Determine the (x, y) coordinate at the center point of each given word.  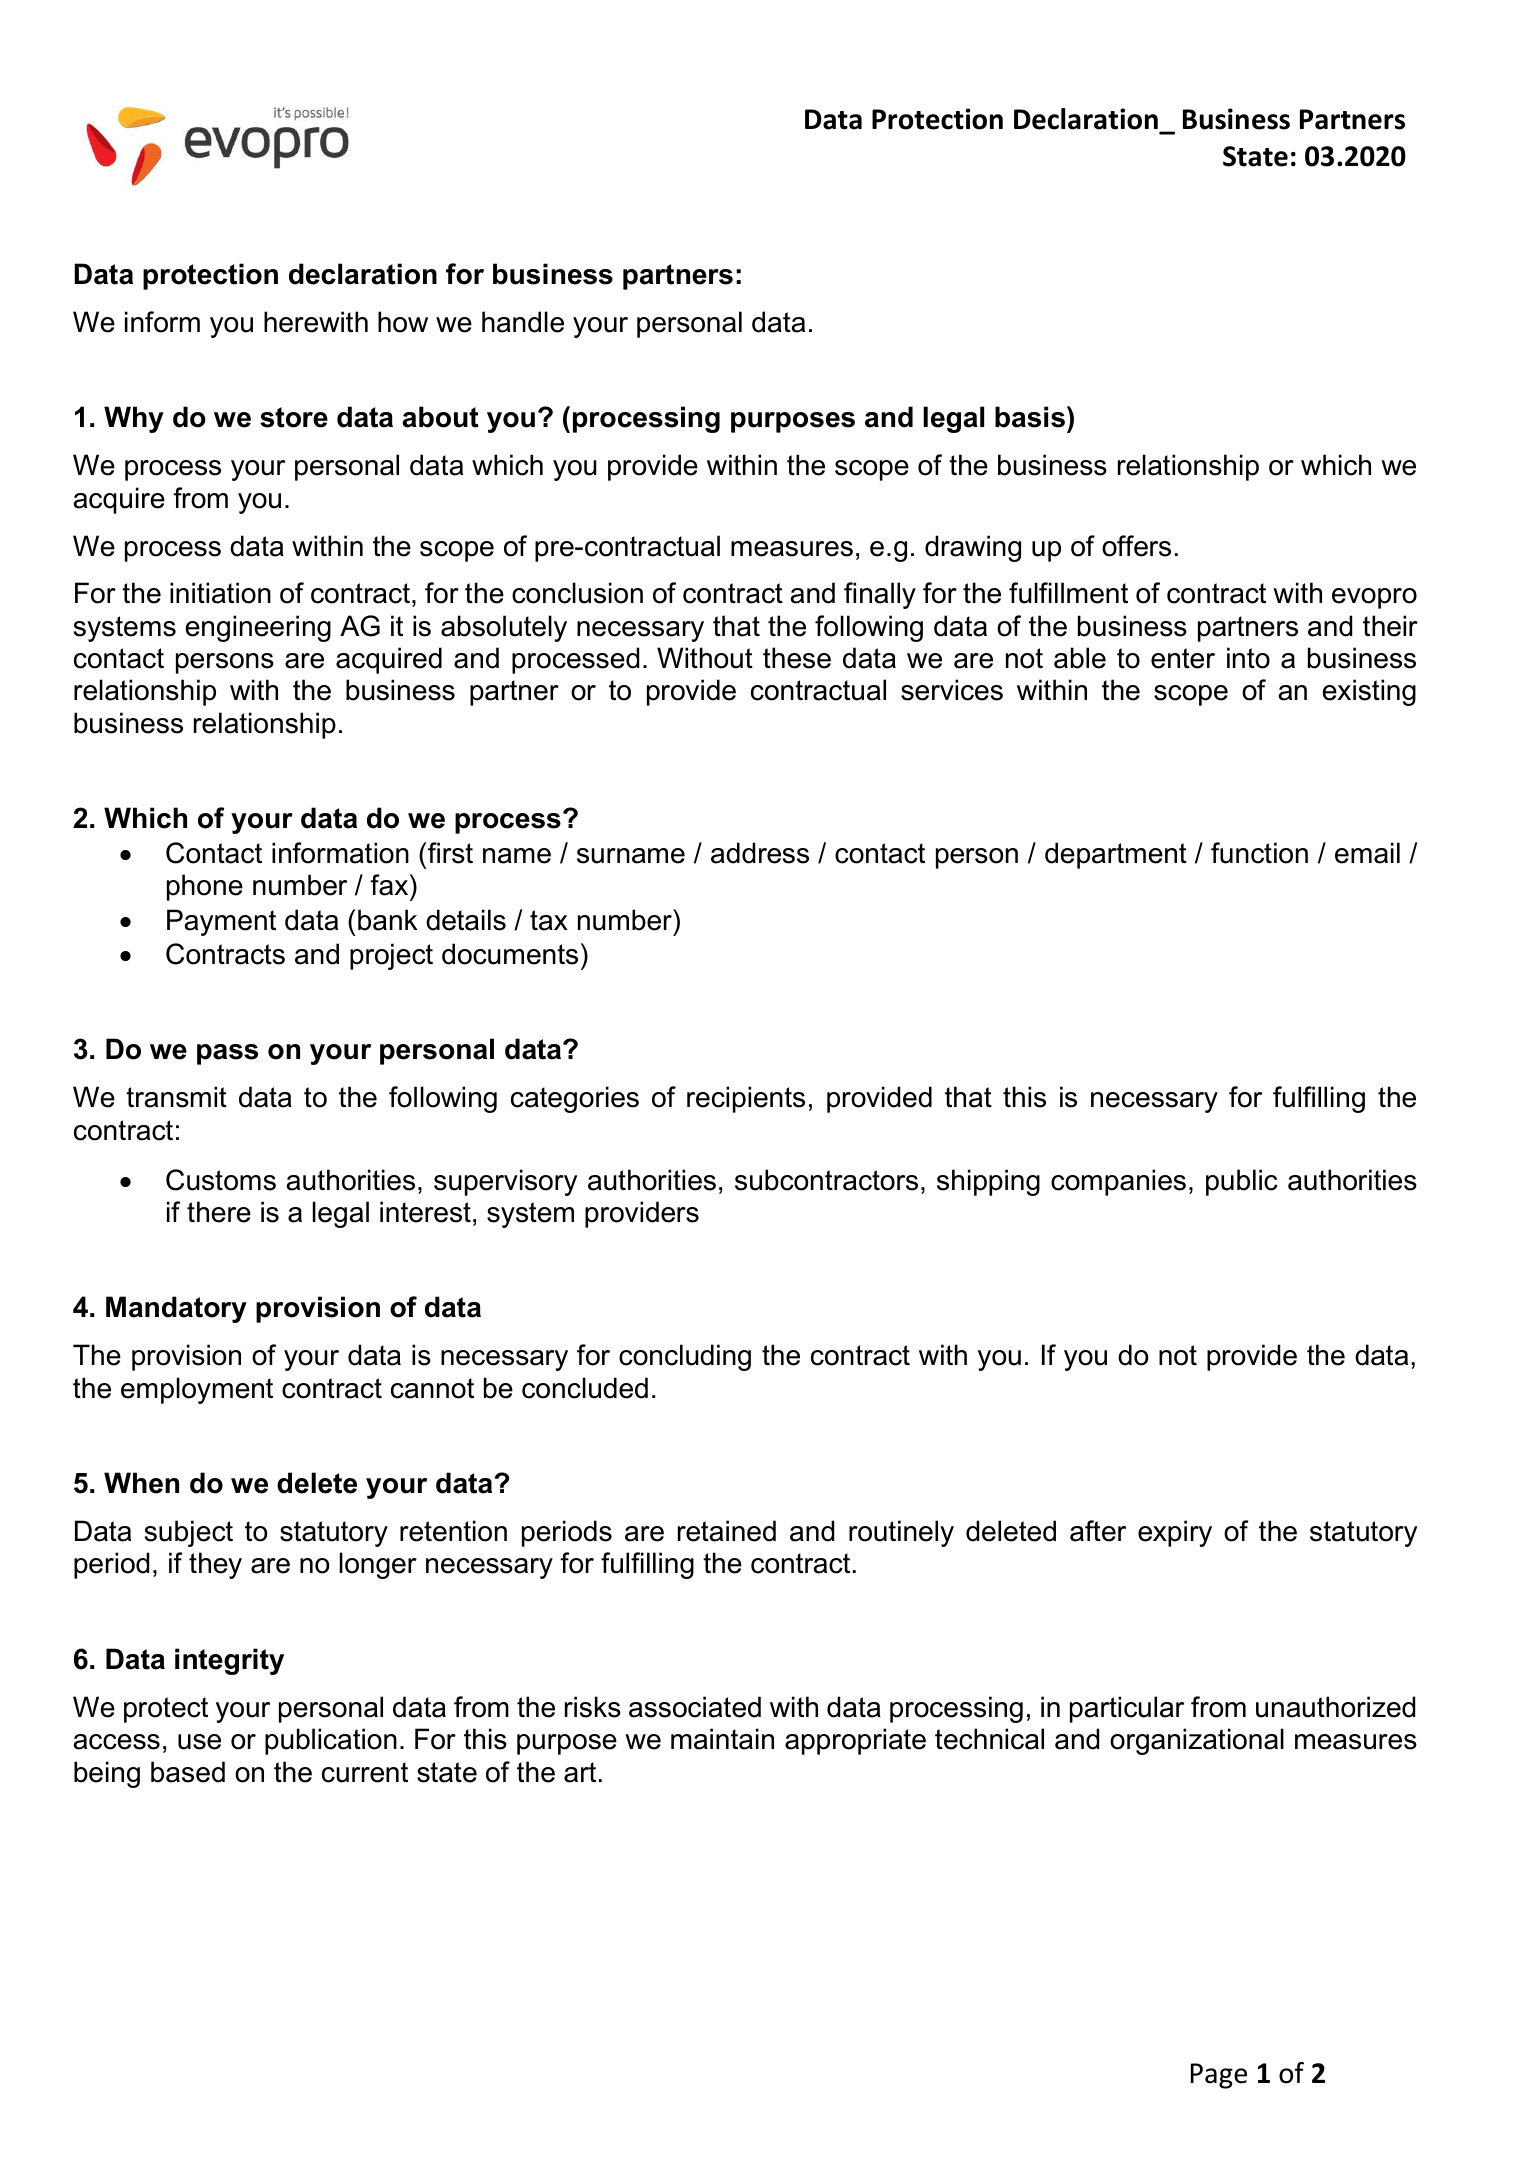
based (188, 1772)
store (294, 417)
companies (1118, 1182)
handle (523, 322)
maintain (722, 1739)
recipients (746, 1099)
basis (1030, 417)
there (219, 1212)
